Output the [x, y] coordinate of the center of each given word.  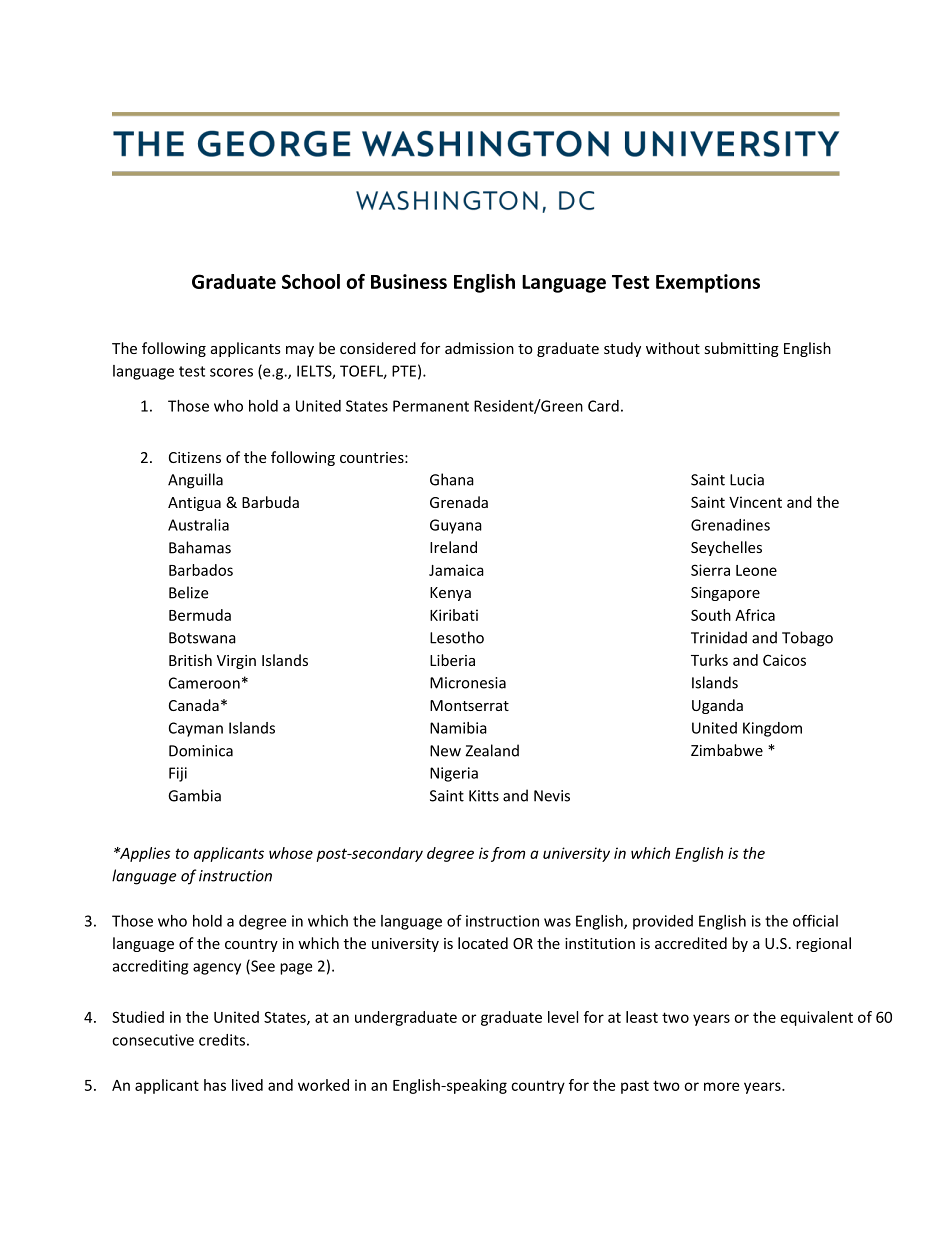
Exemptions [708, 283]
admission [479, 348]
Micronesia [468, 683]
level [563, 1017]
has [215, 1085]
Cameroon [204, 683]
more [721, 1086]
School [311, 281]
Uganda [717, 706]
